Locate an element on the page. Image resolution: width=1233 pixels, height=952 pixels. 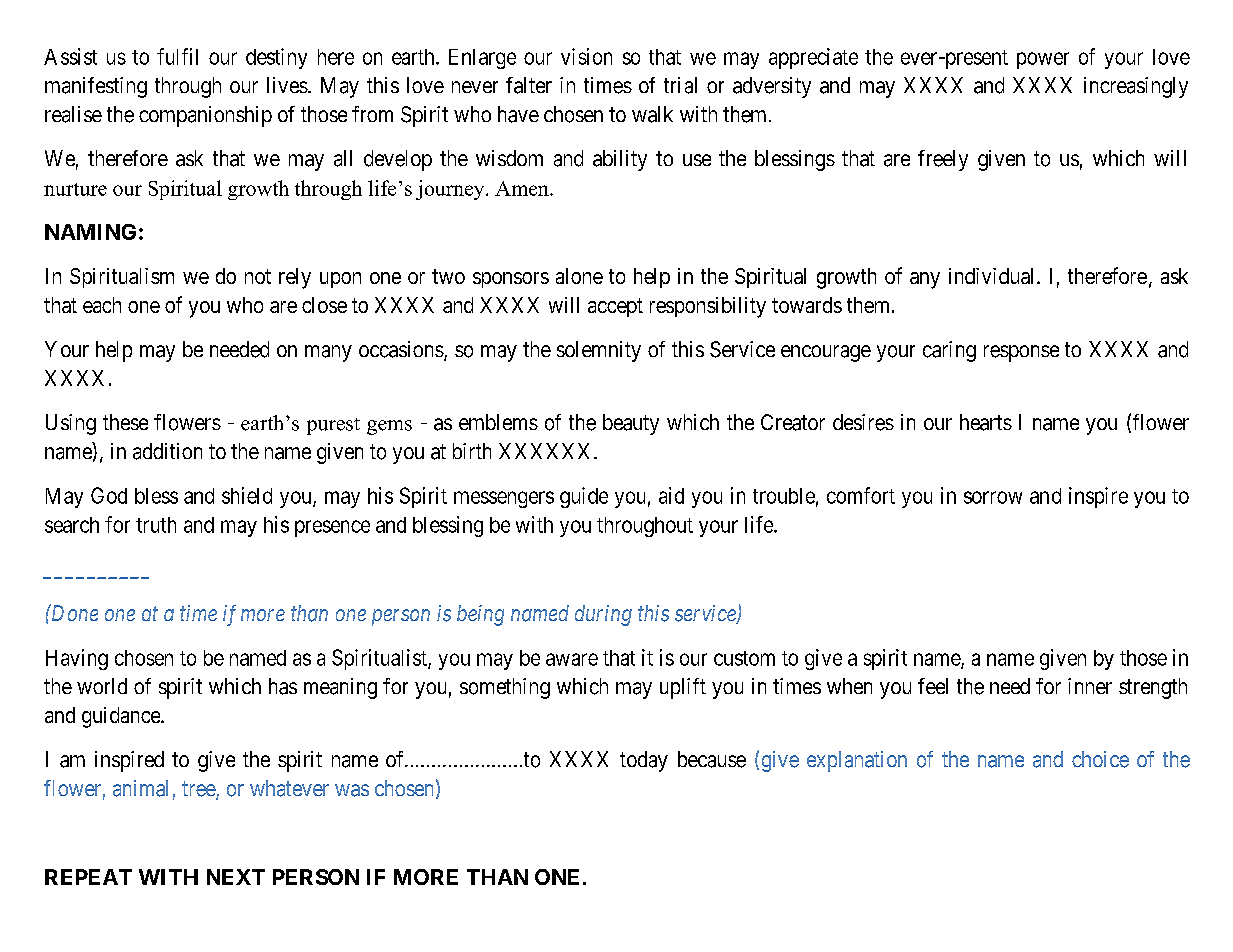
vision is located at coordinates (586, 56).
